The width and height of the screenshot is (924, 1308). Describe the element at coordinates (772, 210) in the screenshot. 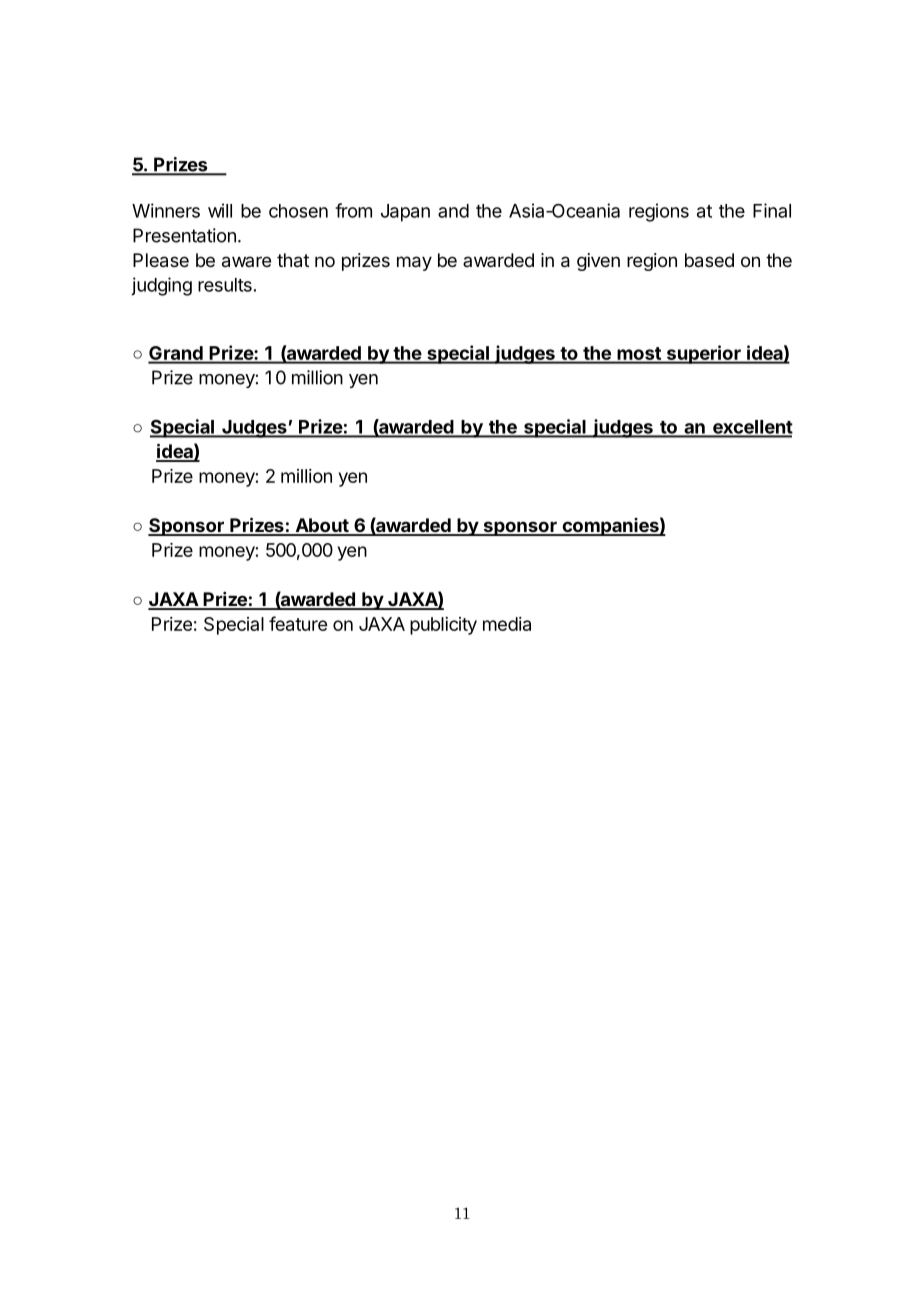

I see `Final` at that location.
